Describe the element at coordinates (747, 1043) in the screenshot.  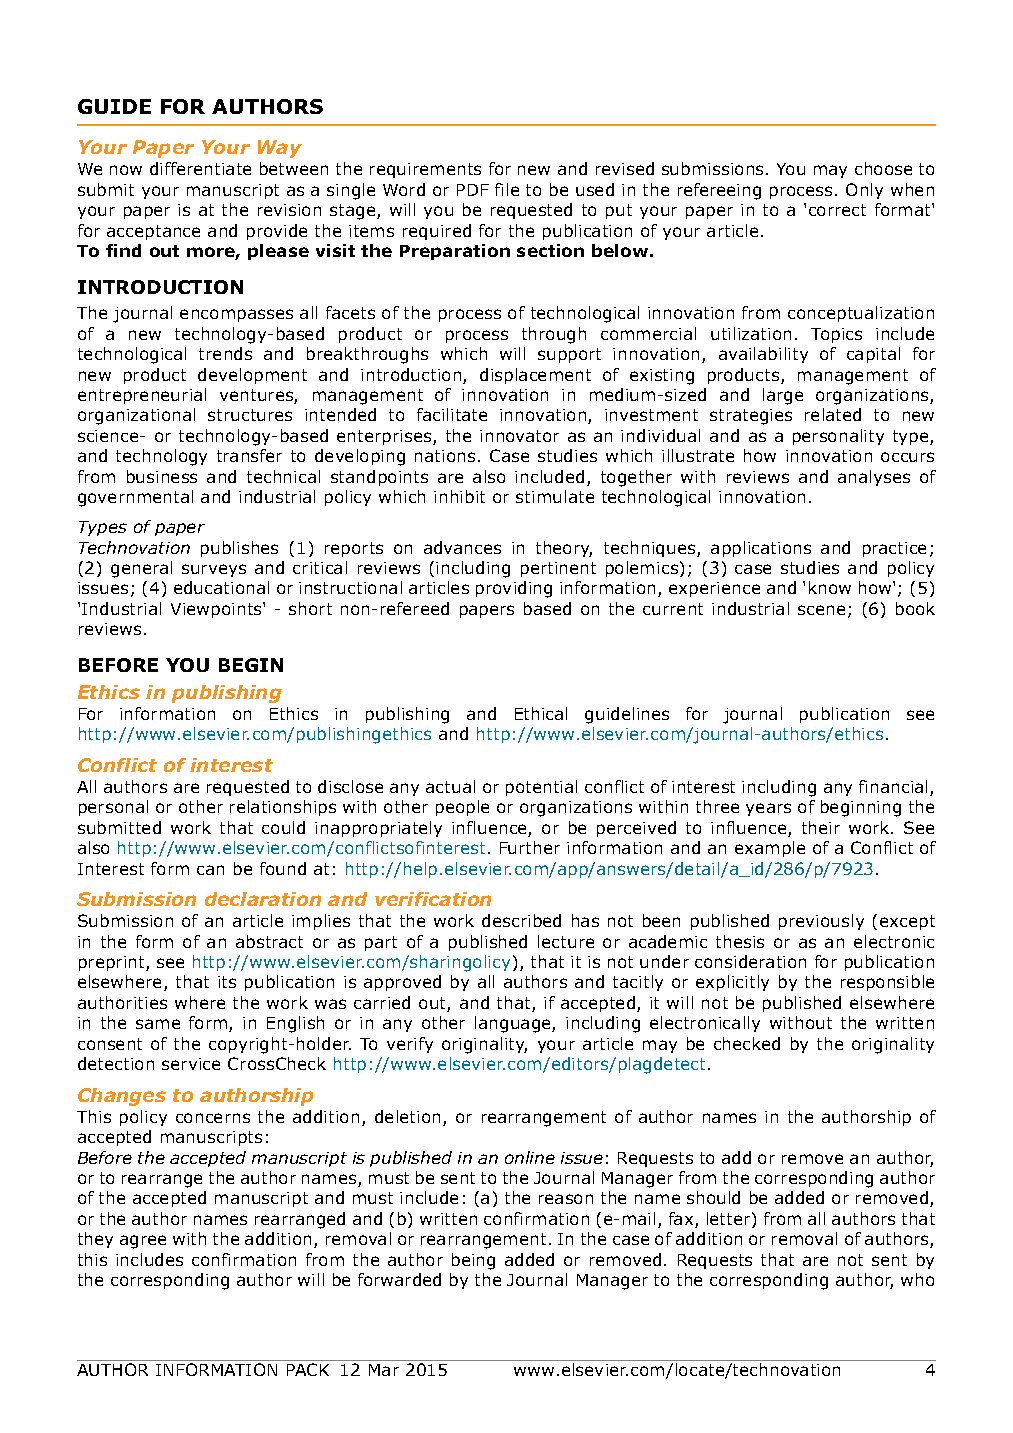
I see `checked` at that location.
